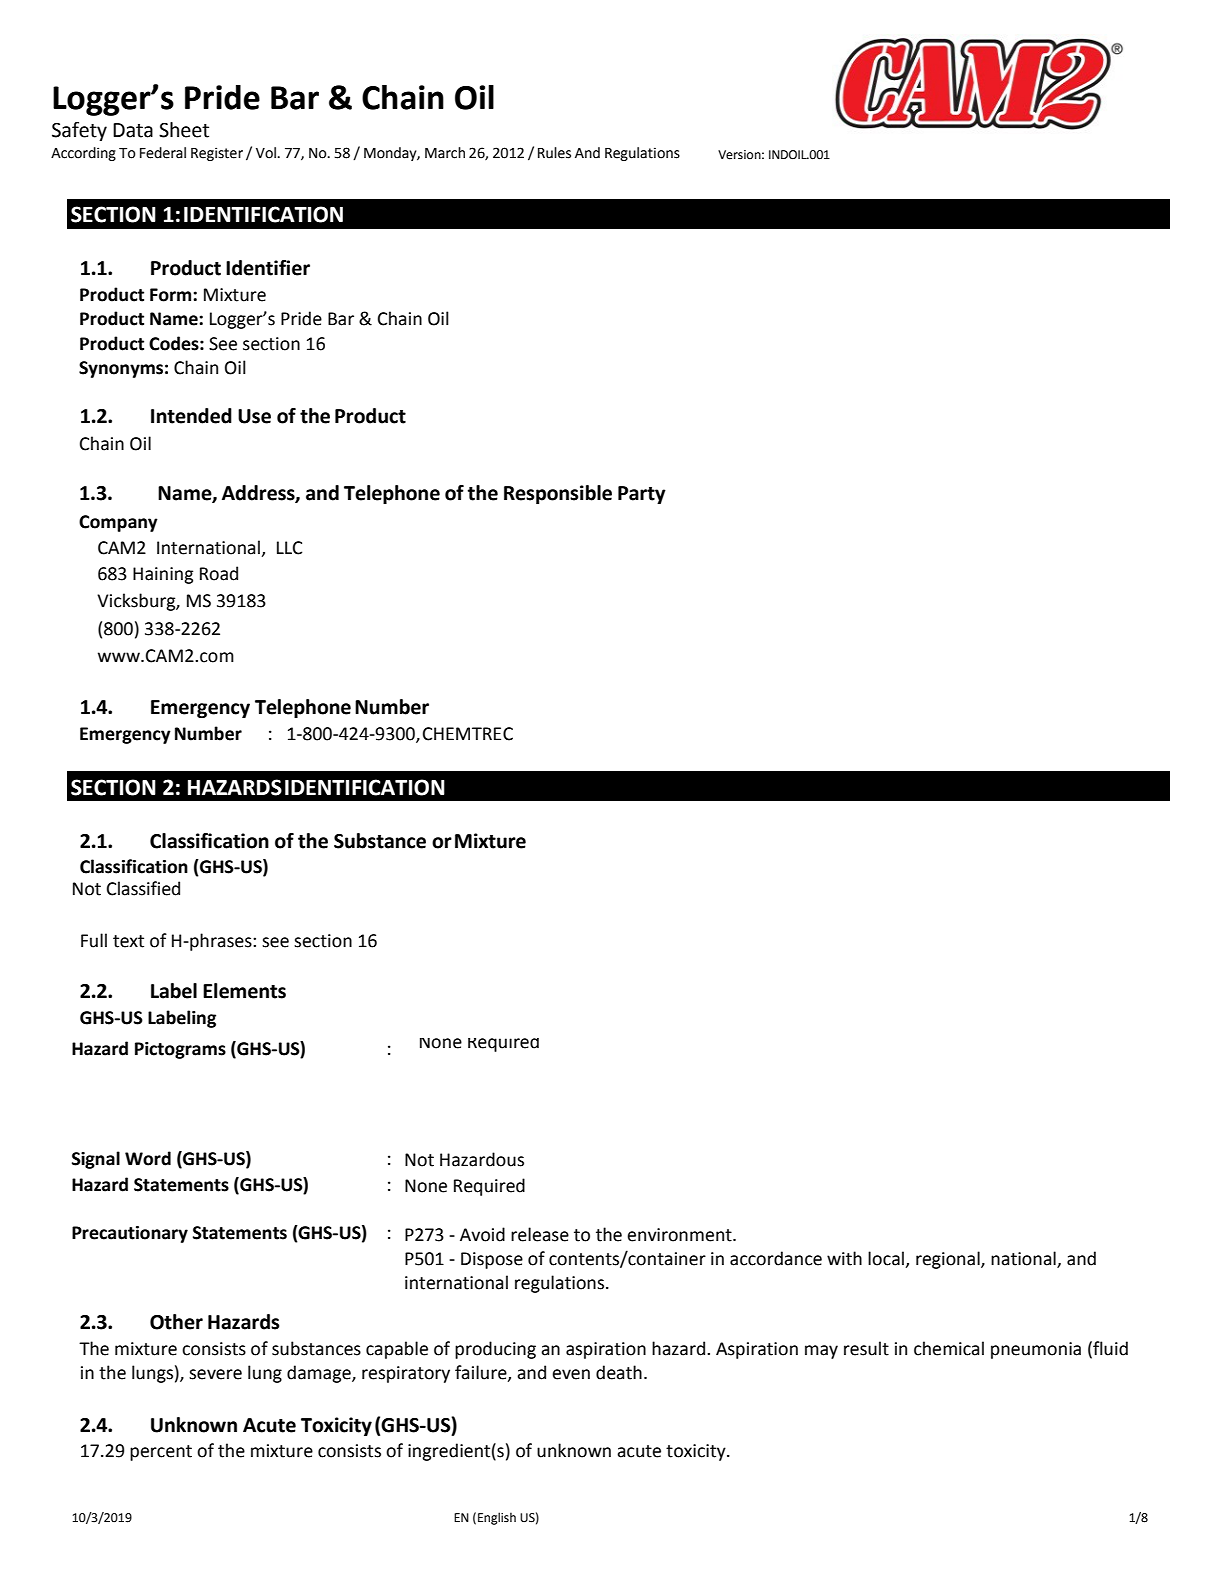 The image size is (1222, 1582). What do you see at coordinates (143, 888) in the image?
I see `Classified` at bounding box center [143, 888].
